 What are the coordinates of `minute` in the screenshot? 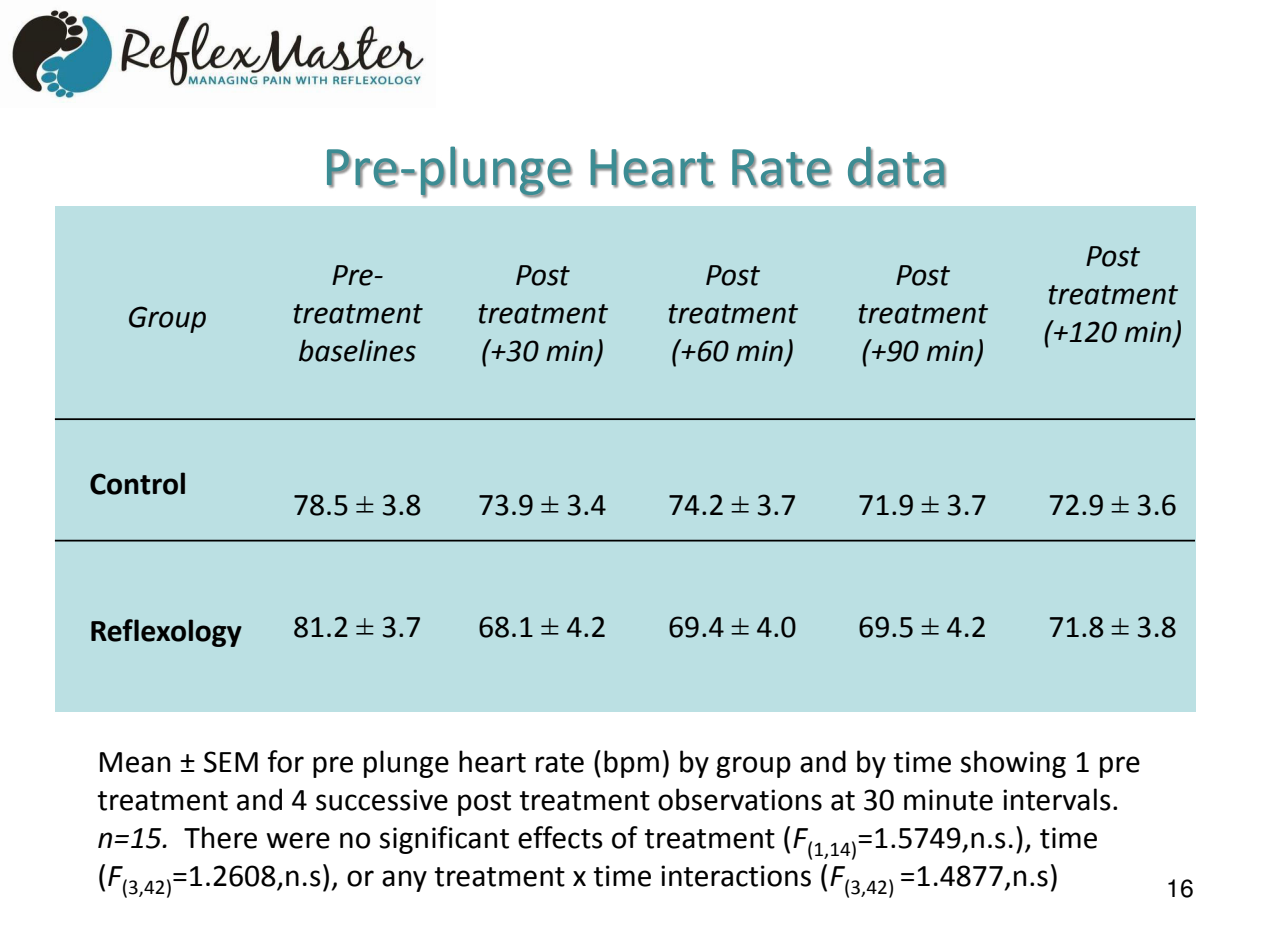 It's located at (948, 800).
